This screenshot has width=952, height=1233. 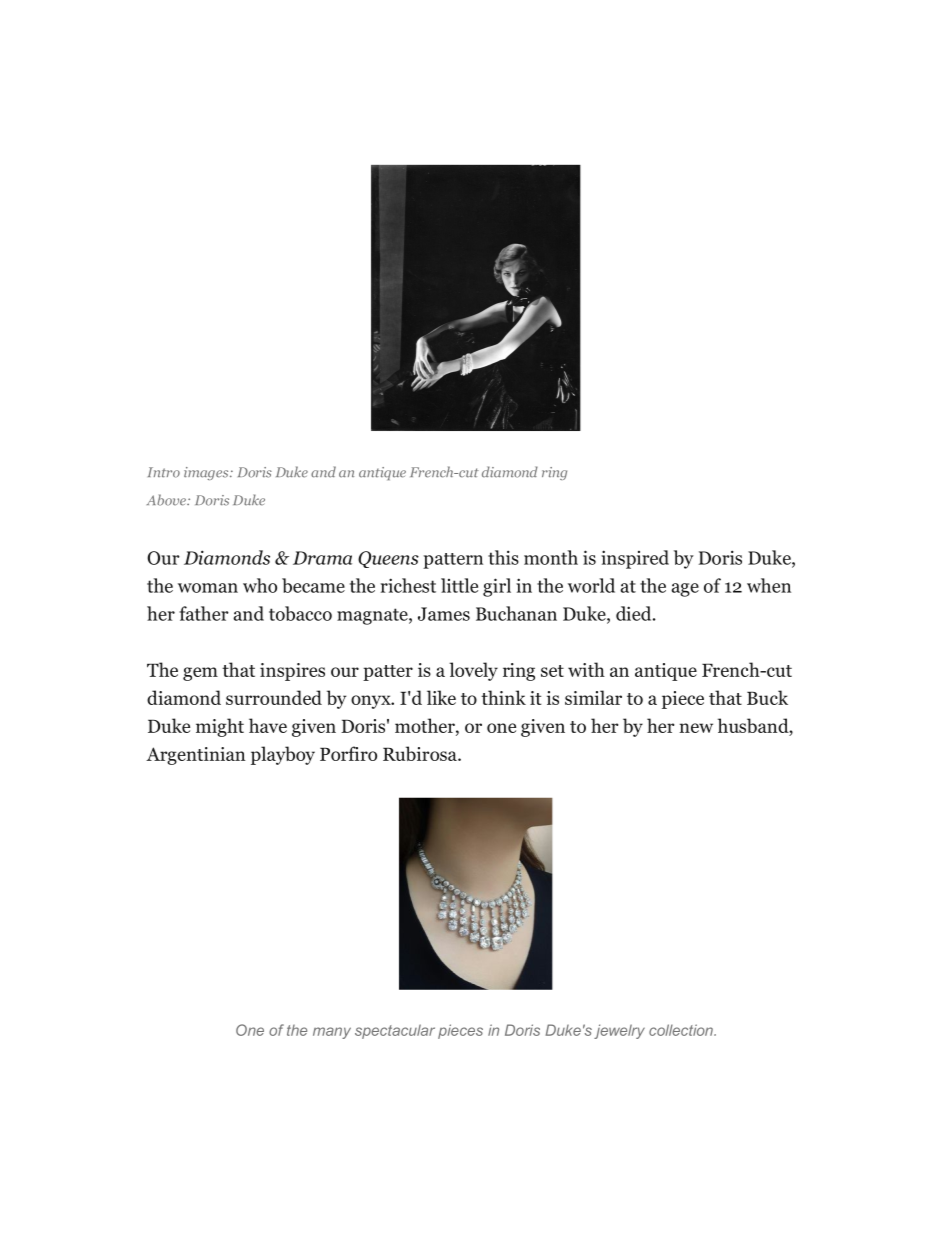 I want to click on playboy, so click(x=283, y=755).
